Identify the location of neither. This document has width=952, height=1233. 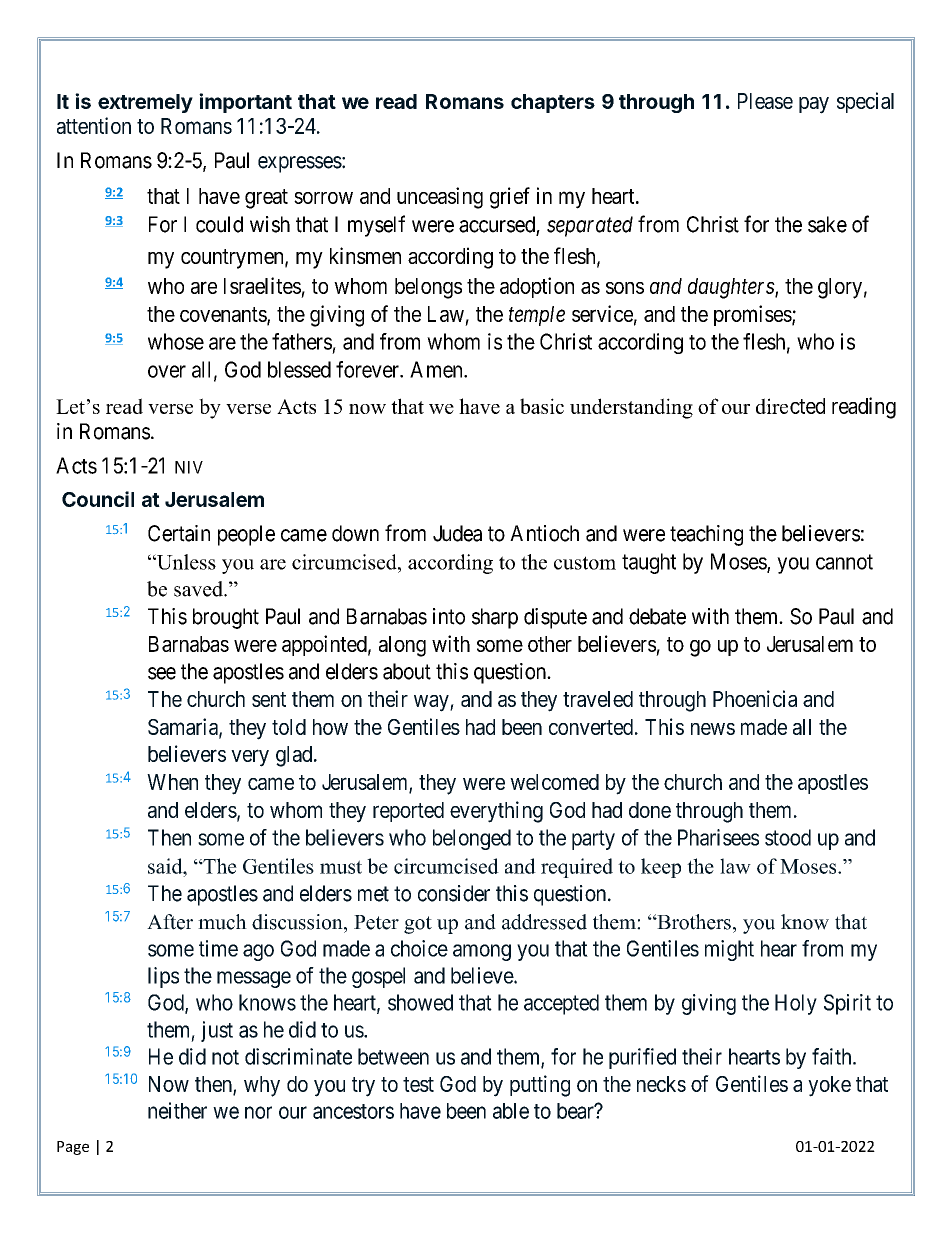
(177, 1110).
